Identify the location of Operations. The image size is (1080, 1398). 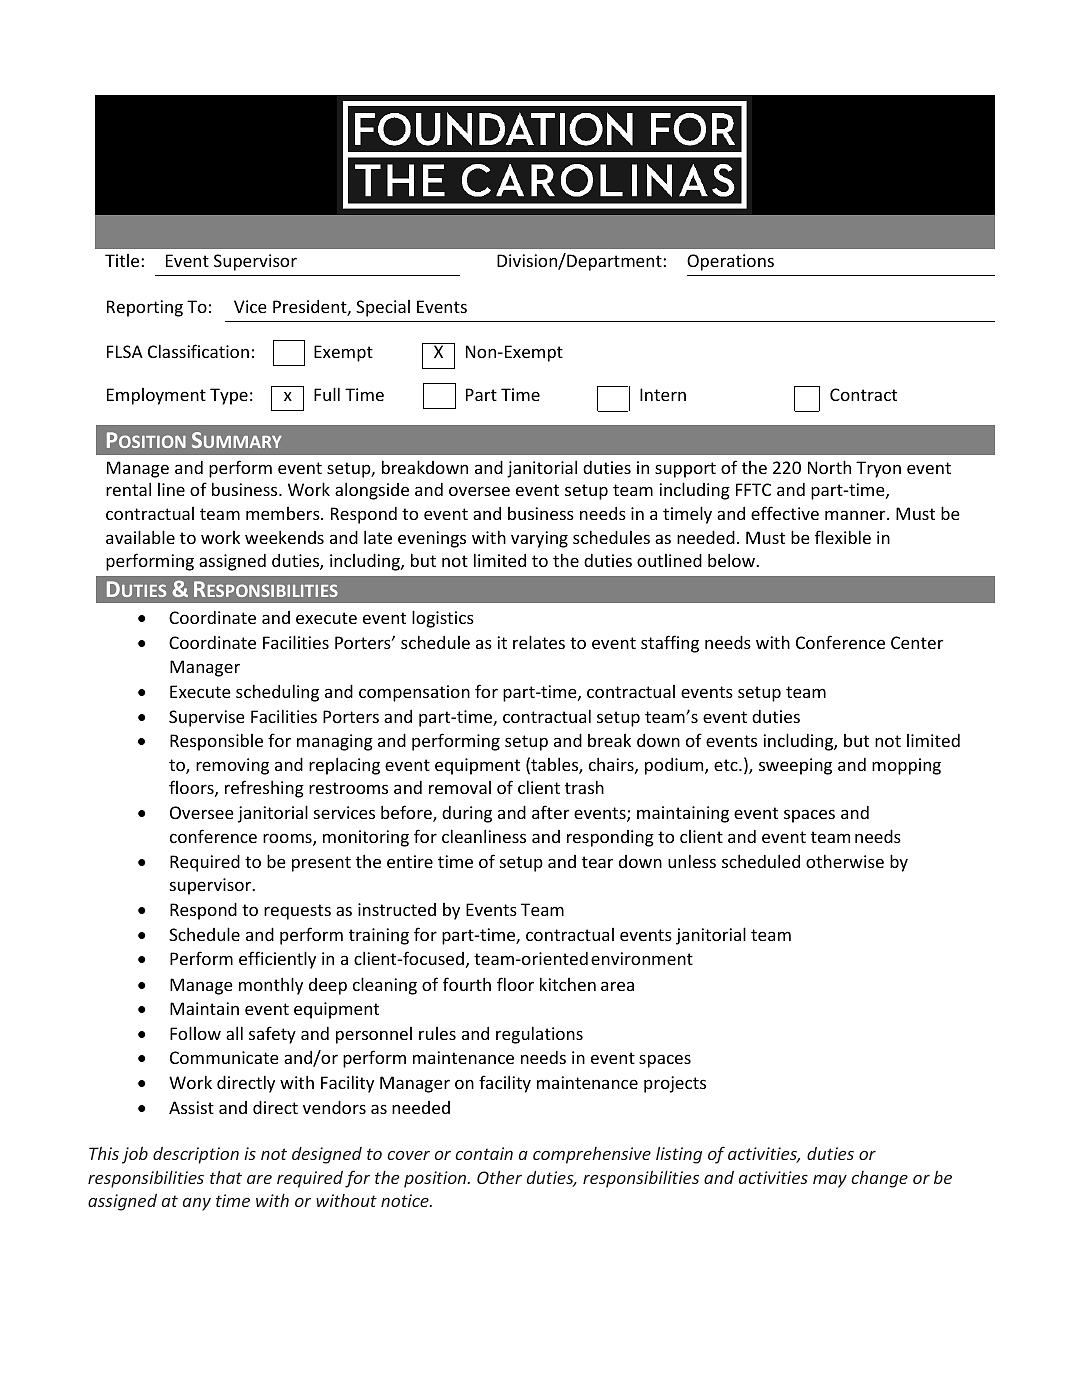
(730, 262).
